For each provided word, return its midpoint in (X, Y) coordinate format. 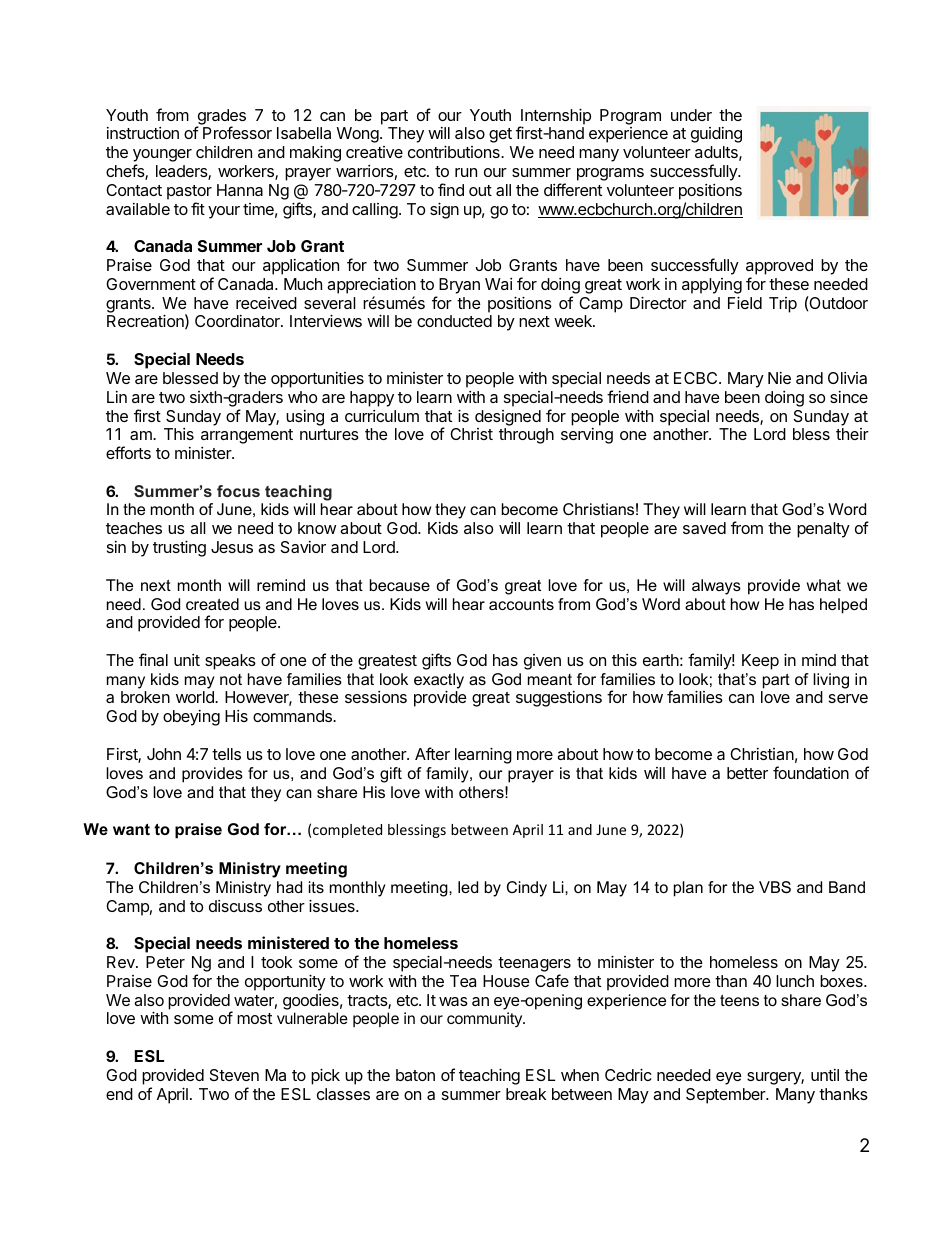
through (526, 436)
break (526, 1094)
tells (226, 754)
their (852, 434)
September (727, 1096)
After (432, 753)
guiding (716, 135)
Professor (237, 132)
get (500, 135)
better (747, 773)
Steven (234, 1075)
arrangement (247, 436)
